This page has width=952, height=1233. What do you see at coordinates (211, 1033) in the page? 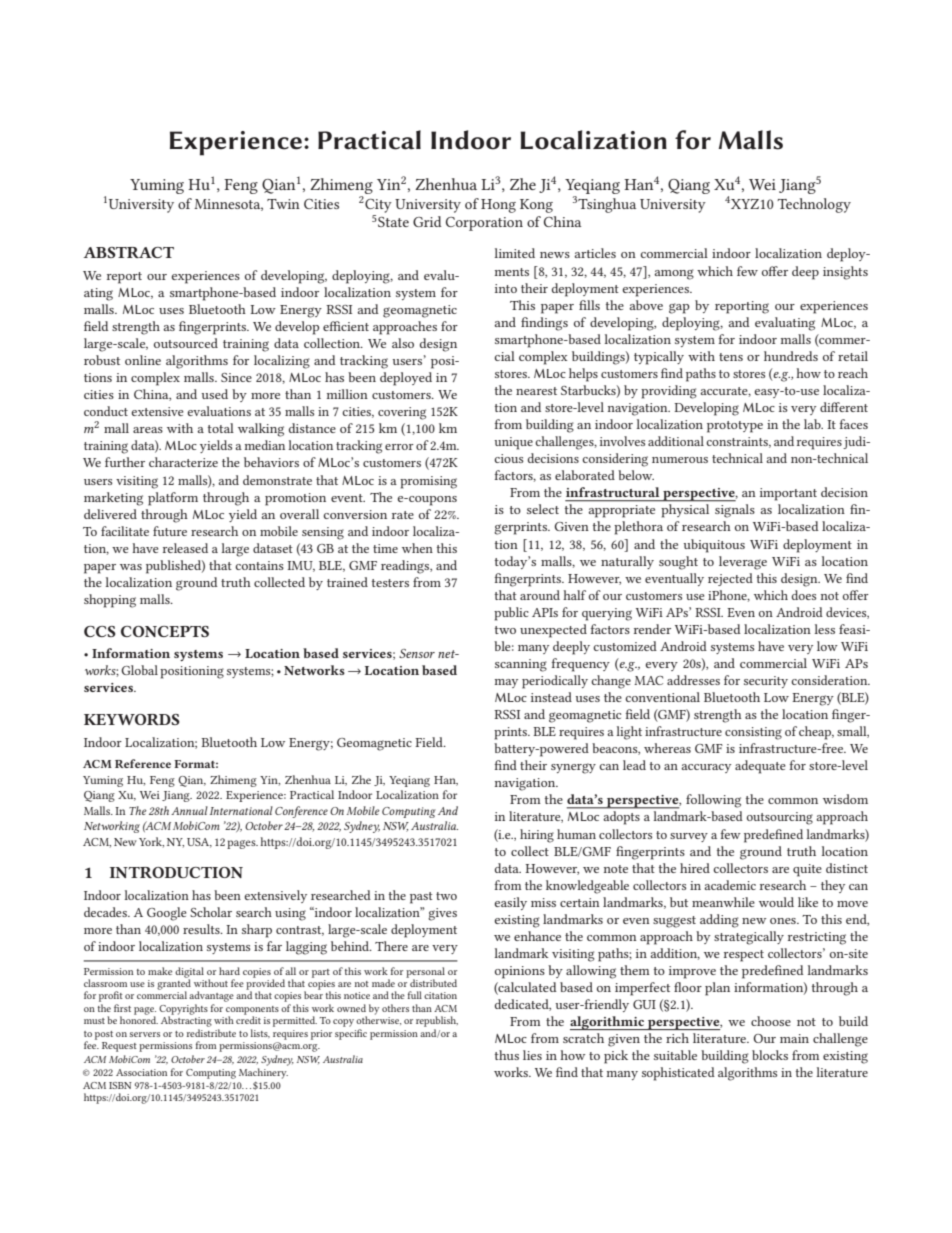
I see `redistribute` at bounding box center [211, 1033].
